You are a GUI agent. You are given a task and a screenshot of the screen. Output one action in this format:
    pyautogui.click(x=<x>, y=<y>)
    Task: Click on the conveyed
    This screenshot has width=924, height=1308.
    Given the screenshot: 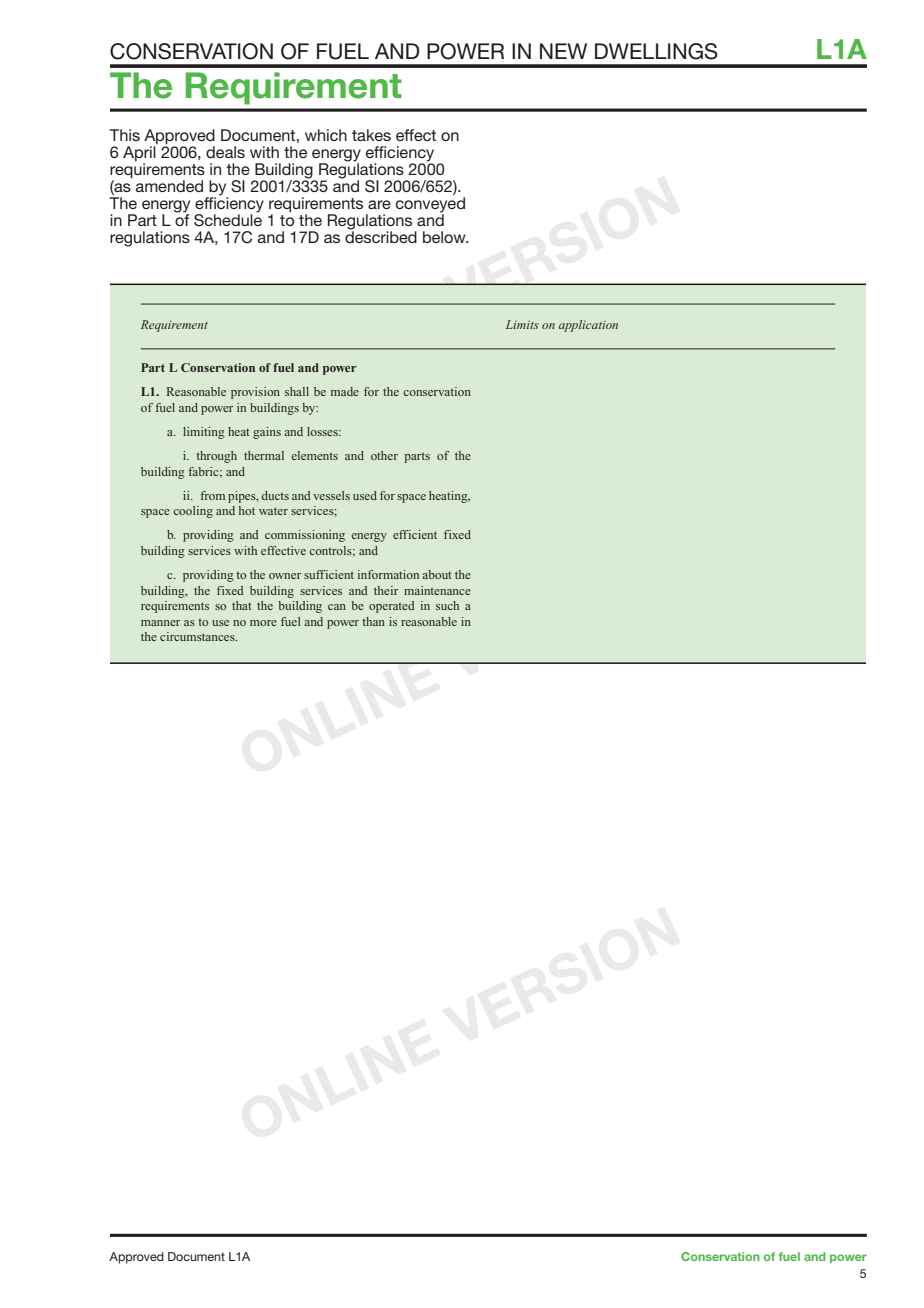 What is the action you would take?
    pyautogui.click(x=430, y=206)
